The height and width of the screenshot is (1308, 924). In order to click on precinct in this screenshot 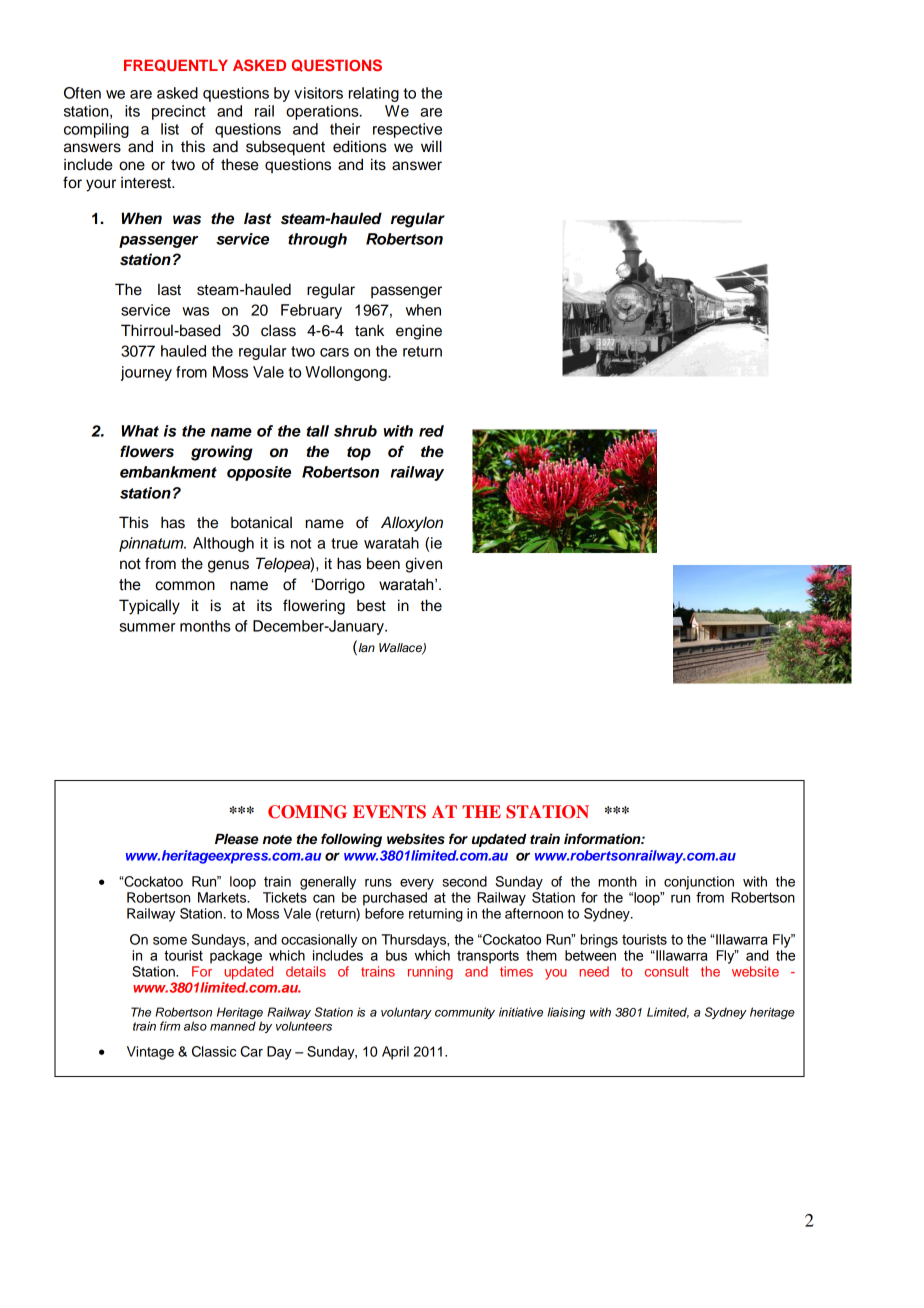, I will do `click(179, 112)`.
